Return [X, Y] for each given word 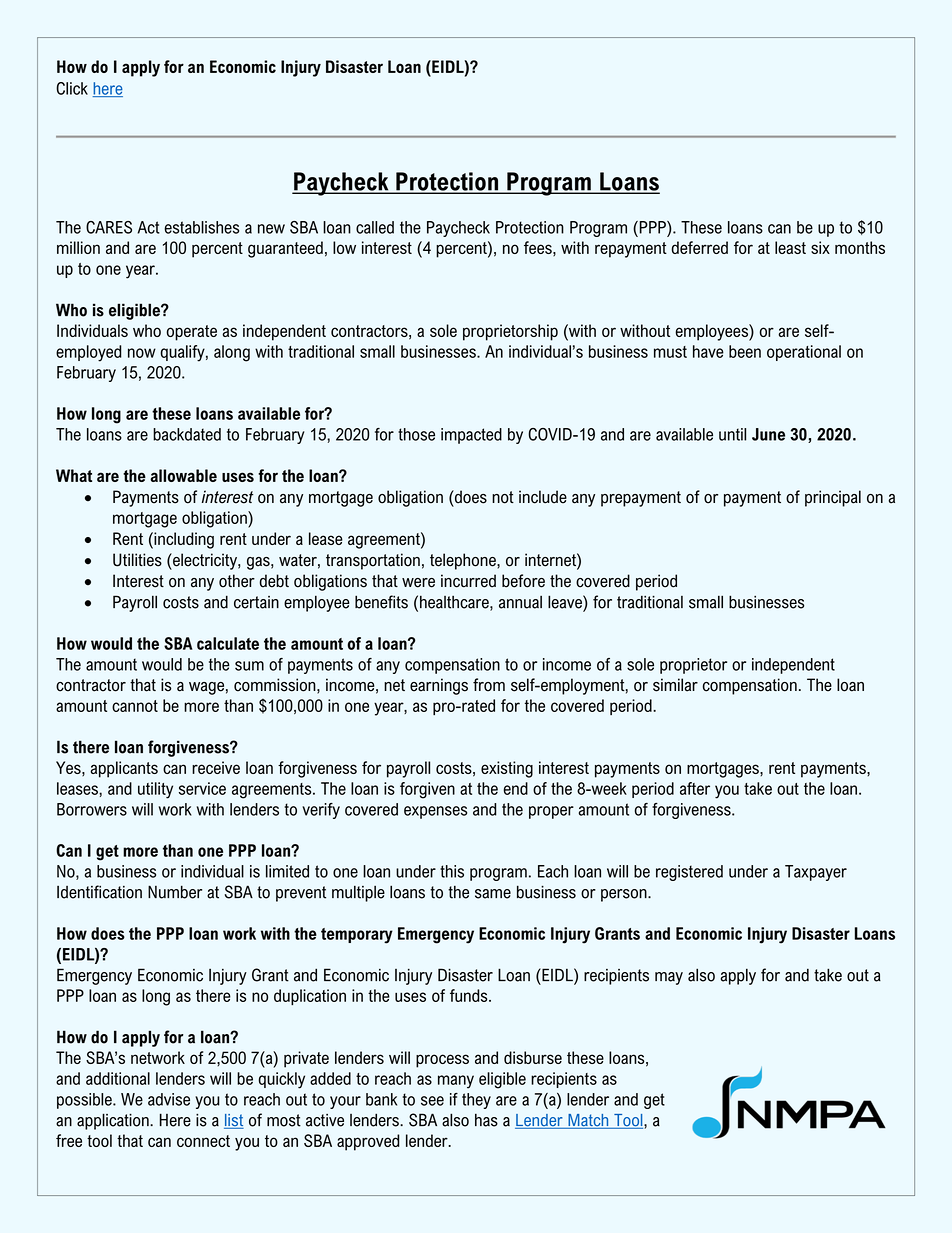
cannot [135, 706]
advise [169, 1099]
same [493, 894]
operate [192, 333]
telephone [464, 561]
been [745, 351]
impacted [471, 436]
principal [833, 498]
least [790, 247]
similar [675, 685]
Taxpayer [816, 873]
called [375, 227]
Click [72, 88]
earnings [439, 686]
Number [175, 892]
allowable [183, 475]
